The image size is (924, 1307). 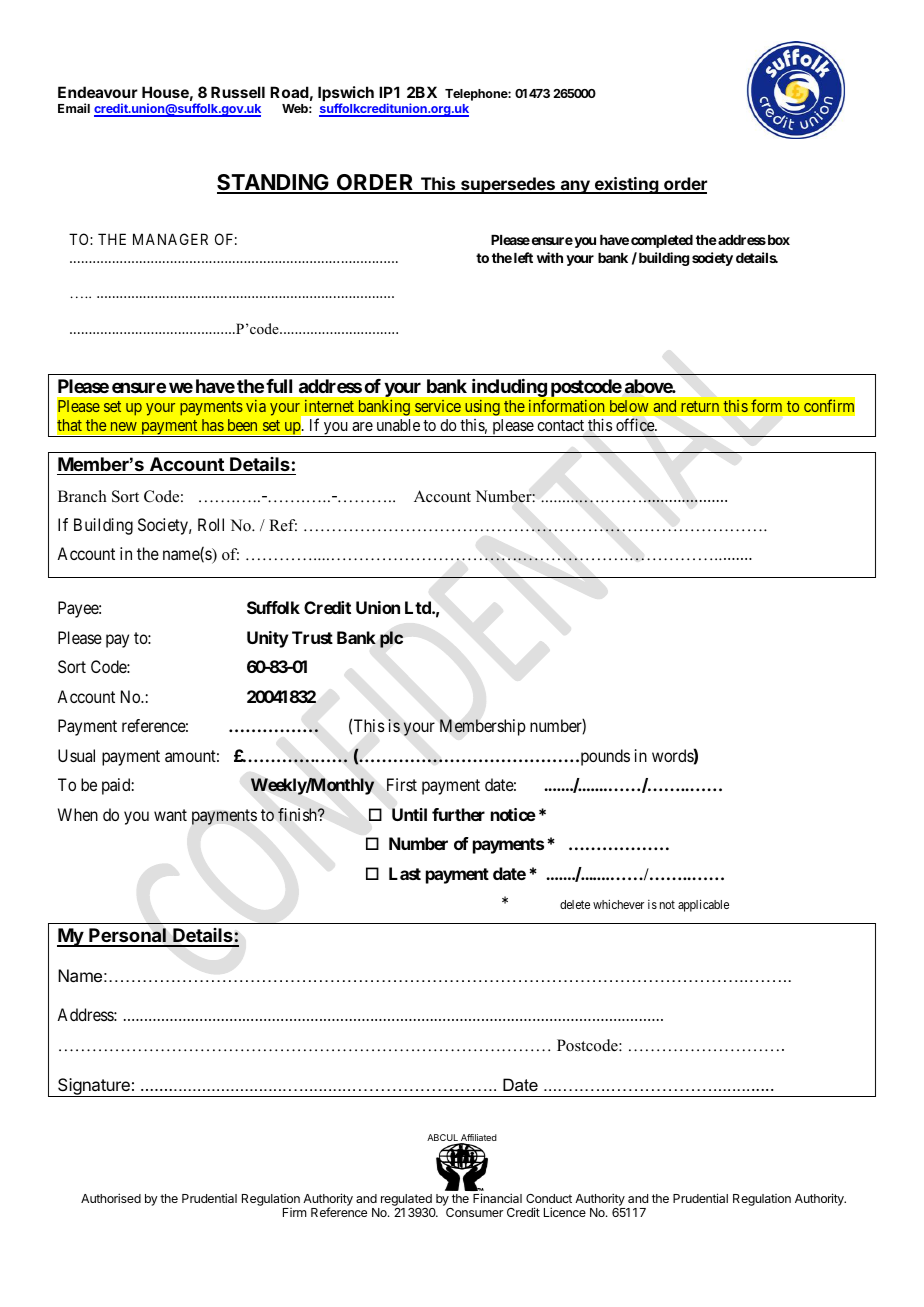 I want to click on Endeavour, so click(x=98, y=92).
